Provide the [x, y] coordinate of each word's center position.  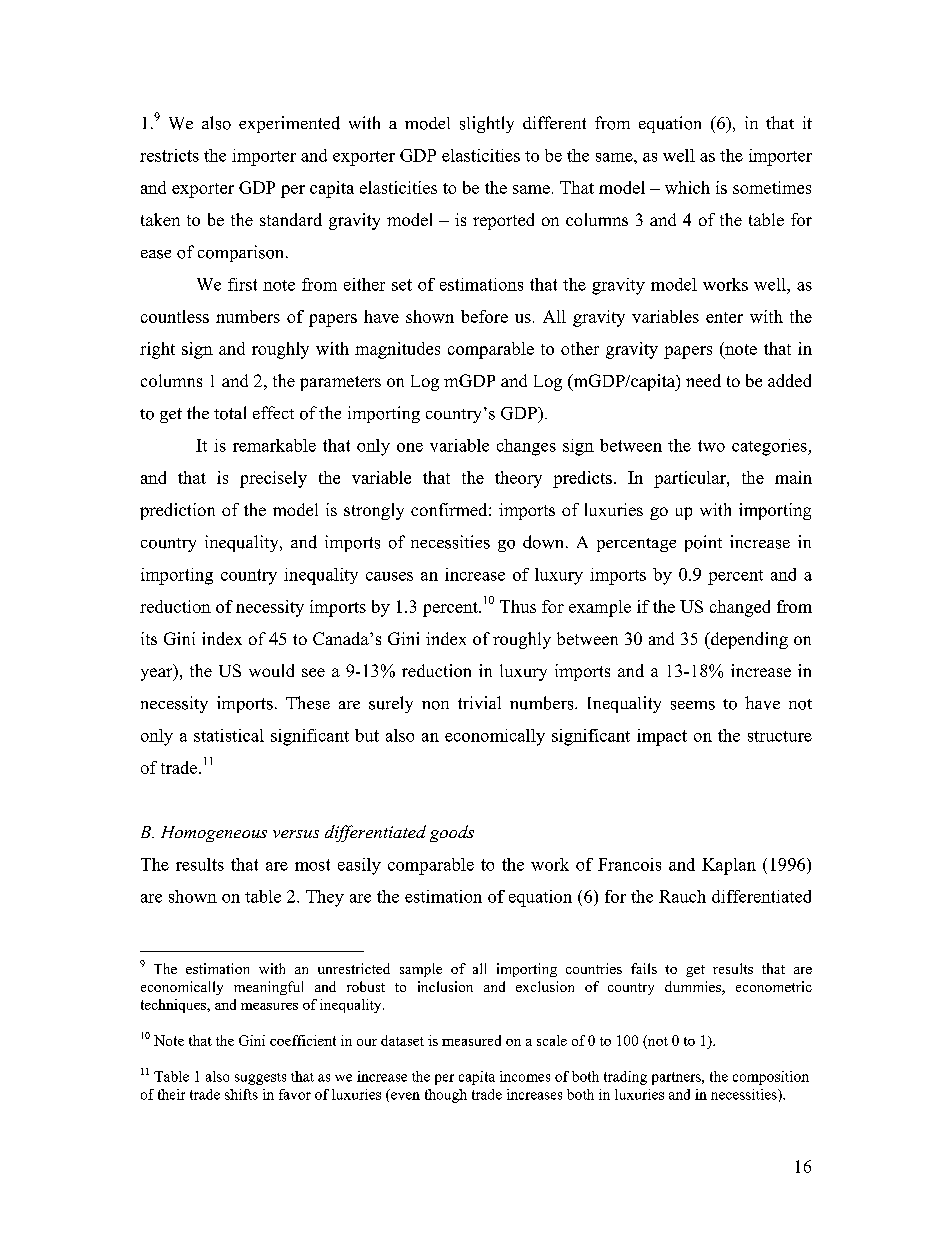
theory [518, 479]
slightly [487, 124]
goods [452, 833]
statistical [229, 735]
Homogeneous [214, 834]
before [484, 316]
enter [724, 317]
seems [693, 705]
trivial [479, 702]
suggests [260, 1079]
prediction [177, 511]
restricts [169, 155]
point [703, 543]
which [687, 187]
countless [175, 316]
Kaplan [729, 866]
